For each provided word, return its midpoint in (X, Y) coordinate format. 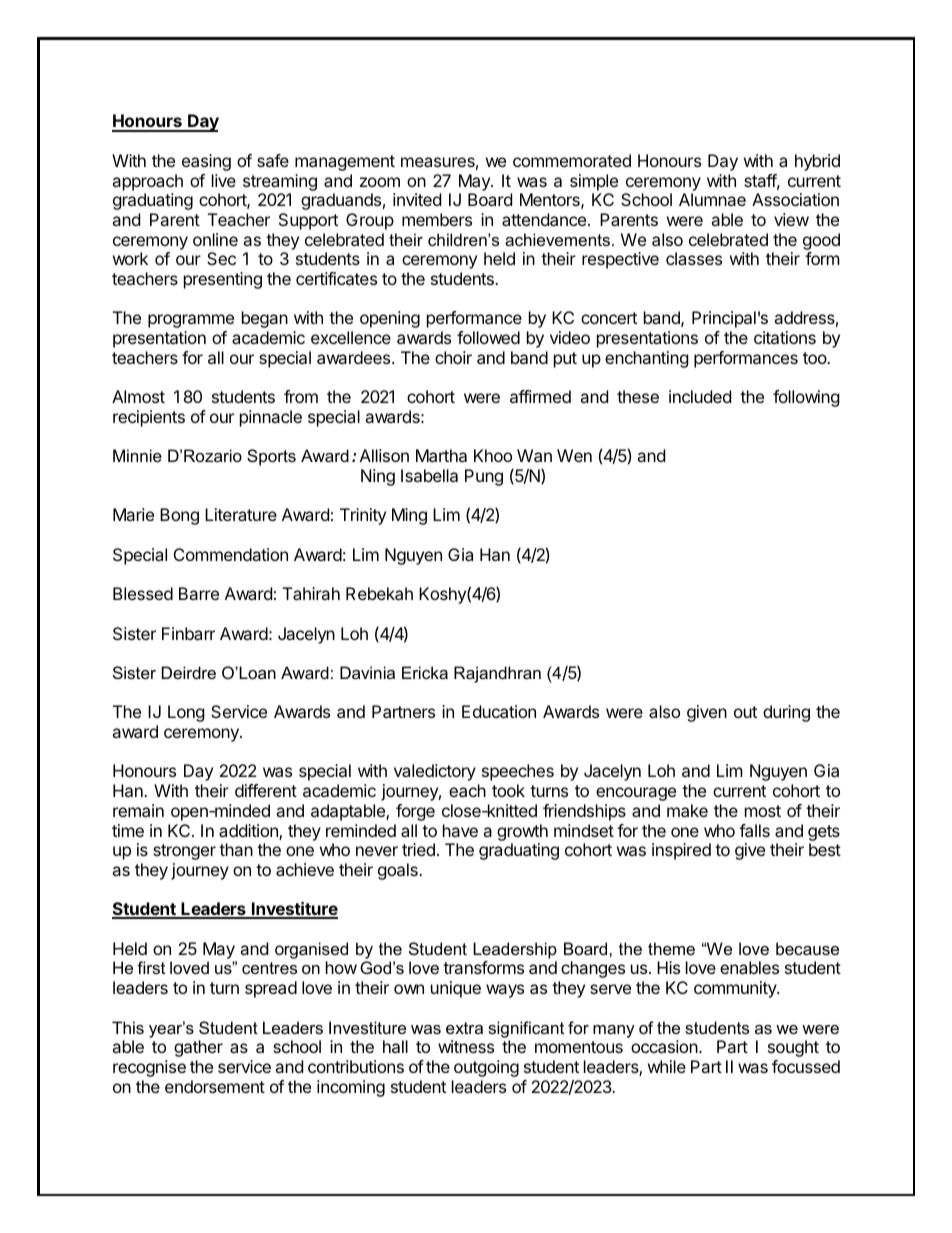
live (224, 180)
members (437, 219)
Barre (199, 593)
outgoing (486, 1068)
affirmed (540, 396)
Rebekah (379, 593)
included (700, 396)
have (460, 830)
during (786, 713)
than (236, 849)
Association (795, 199)
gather (198, 1048)
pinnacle (271, 418)
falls (754, 830)
